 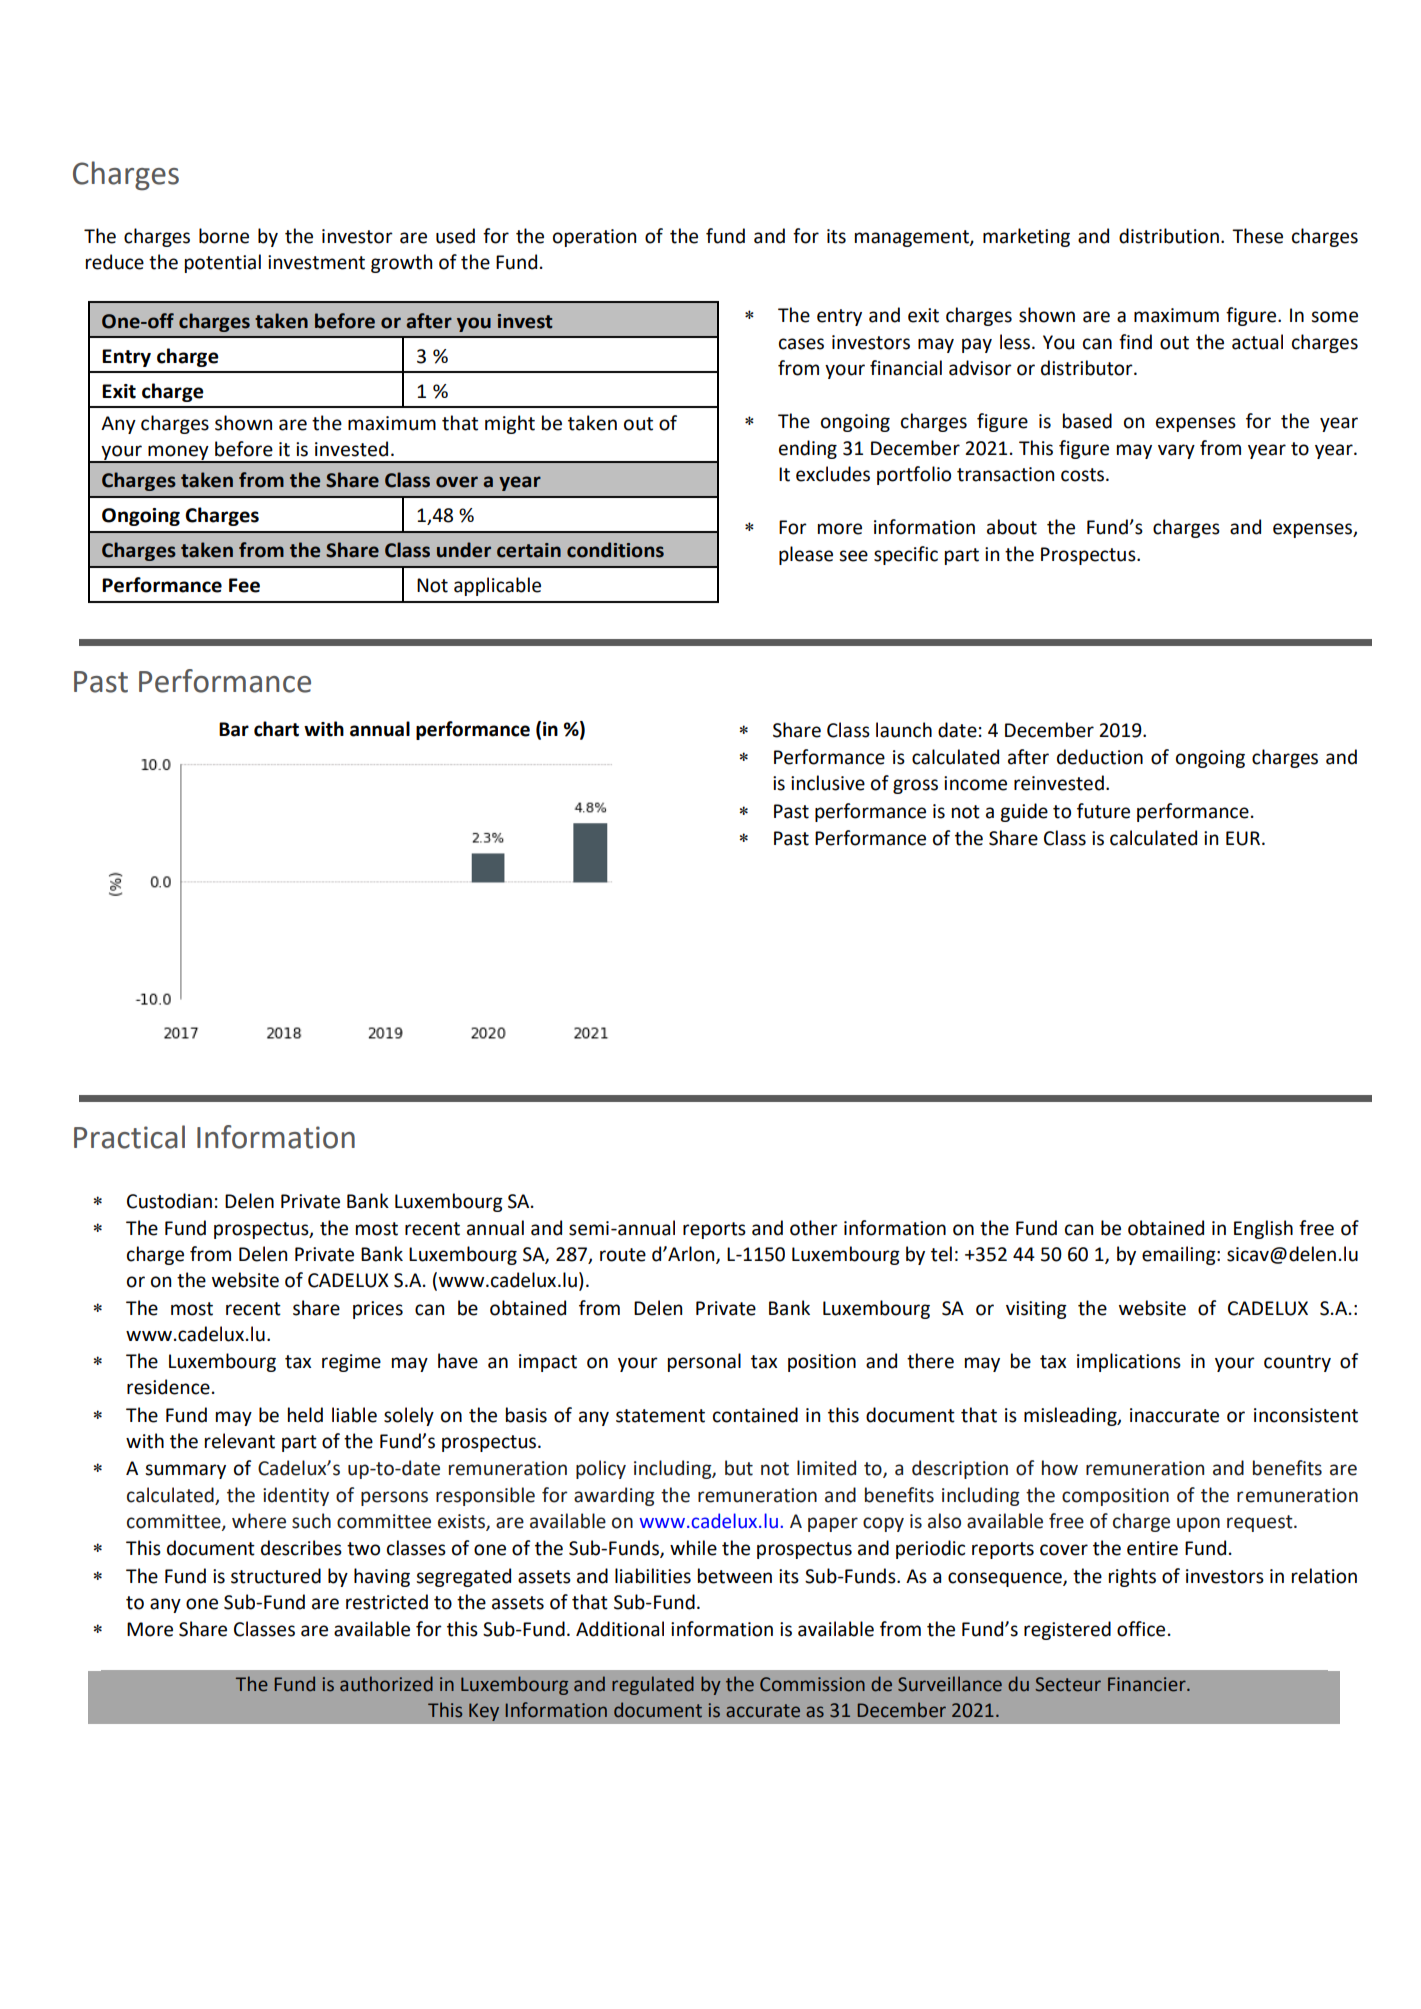 I want to click on potential, so click(x=223, y=263).
